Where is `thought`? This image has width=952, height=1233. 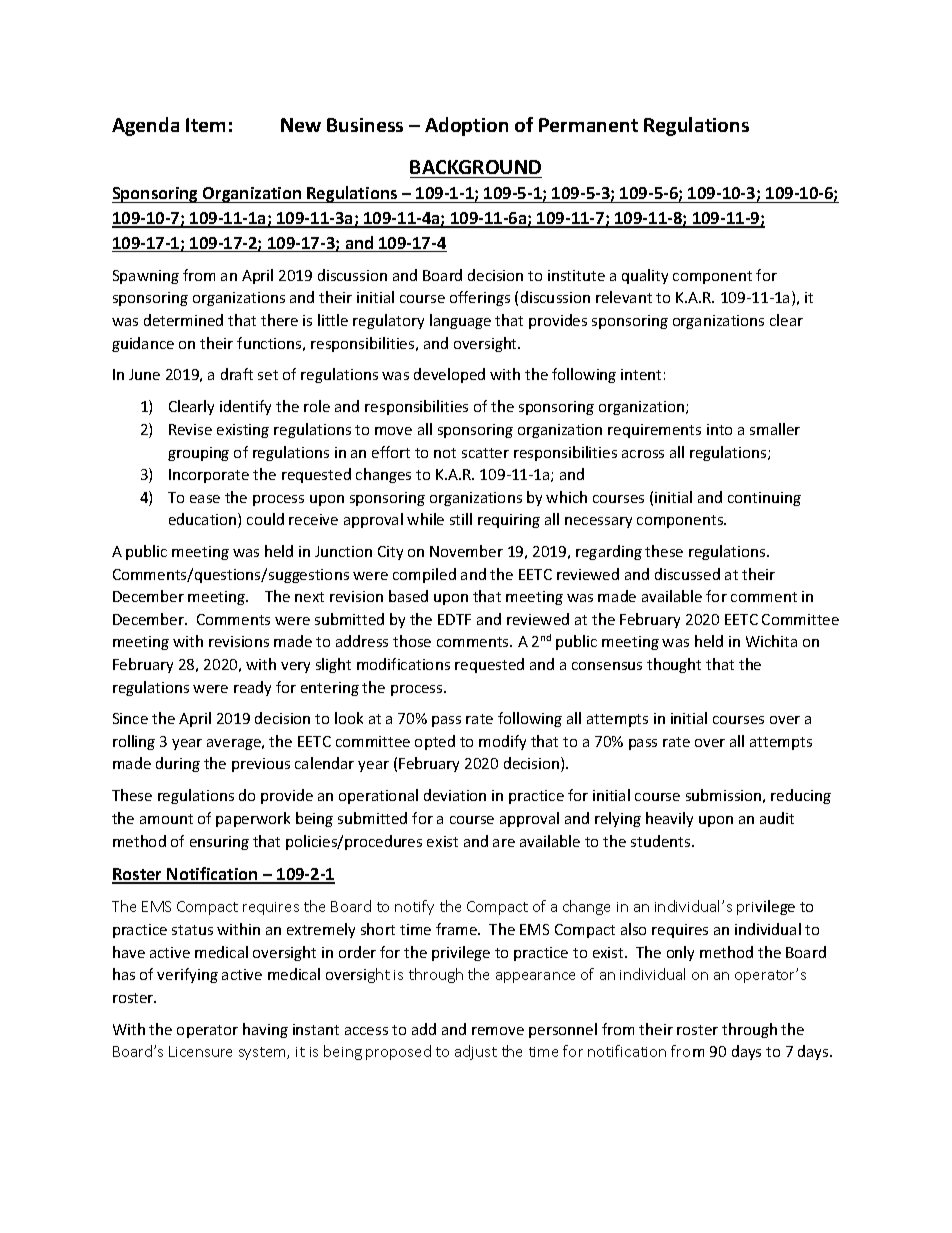 thought is located at coordinates (674, 665).
